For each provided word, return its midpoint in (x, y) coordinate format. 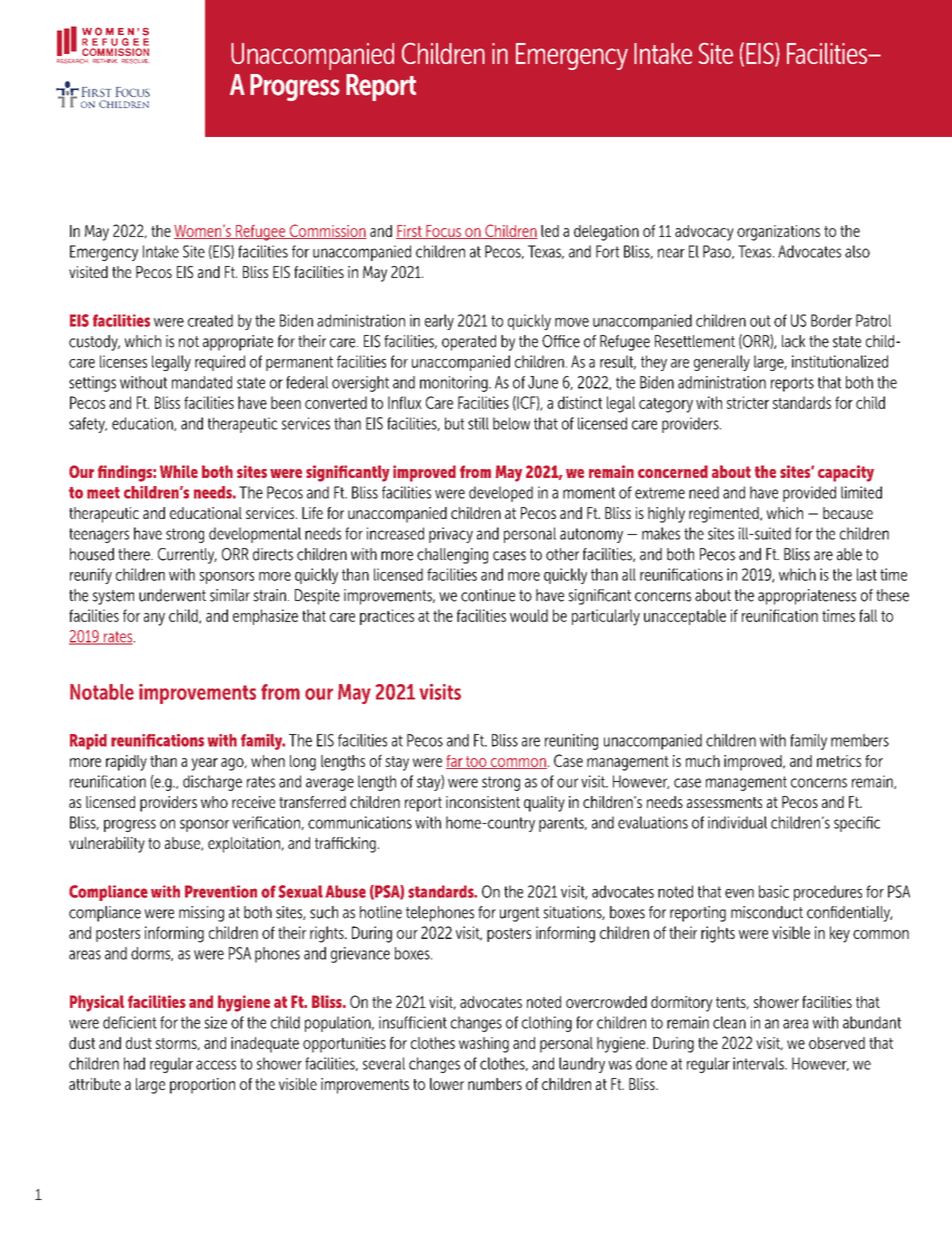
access (216, 1065)
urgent (520, 914)
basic (774, 891)
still (478, 423)
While (179, 471)
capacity (846, 473)
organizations (778, 233)
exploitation (245, 845)
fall (868, 615)
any (154, 619)
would (529, 615)
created (210, 320)
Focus (443, 232)
